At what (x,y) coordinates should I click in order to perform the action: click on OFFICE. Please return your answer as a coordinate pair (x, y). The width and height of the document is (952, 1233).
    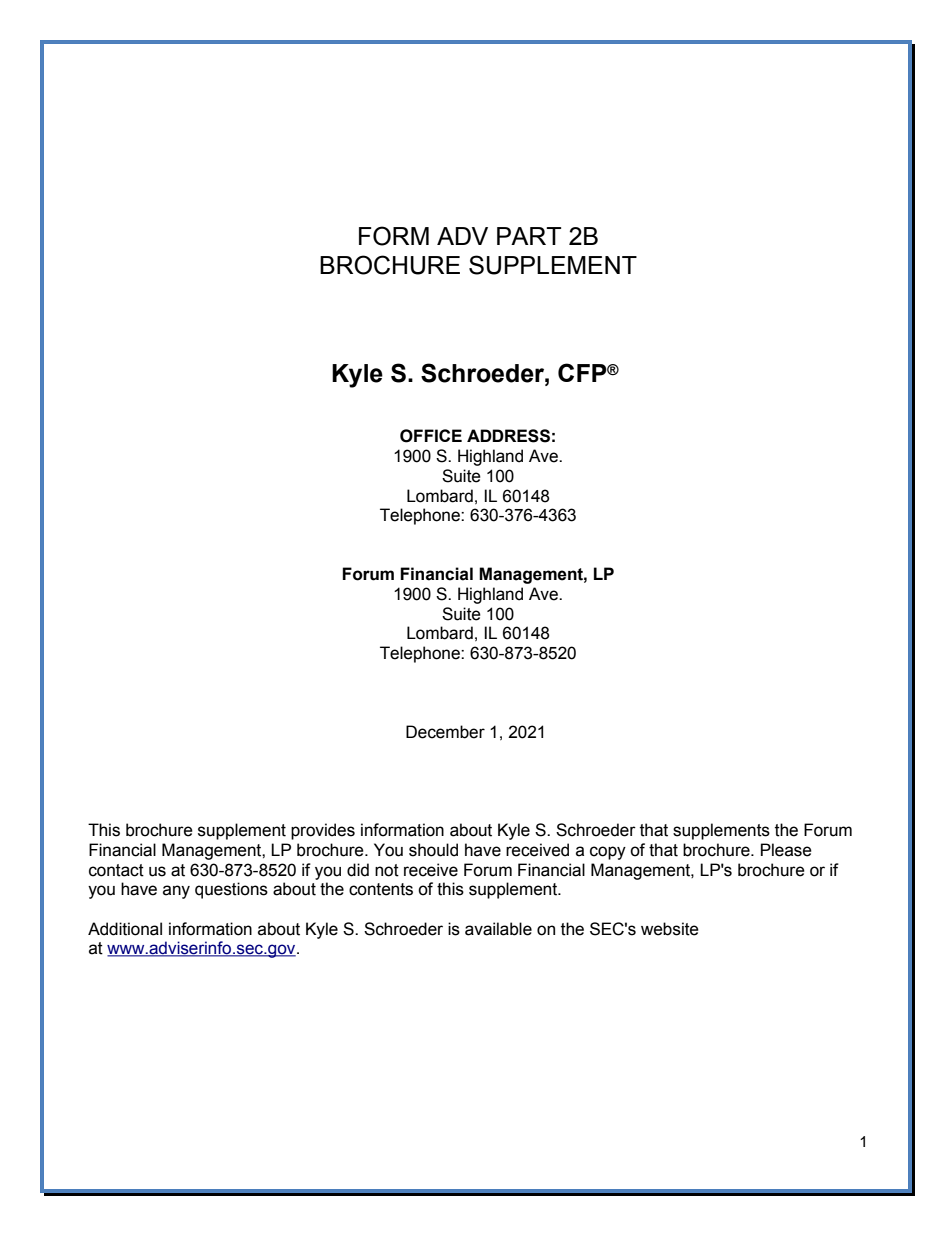
    Looking at the image, I should click on (431, 436).
